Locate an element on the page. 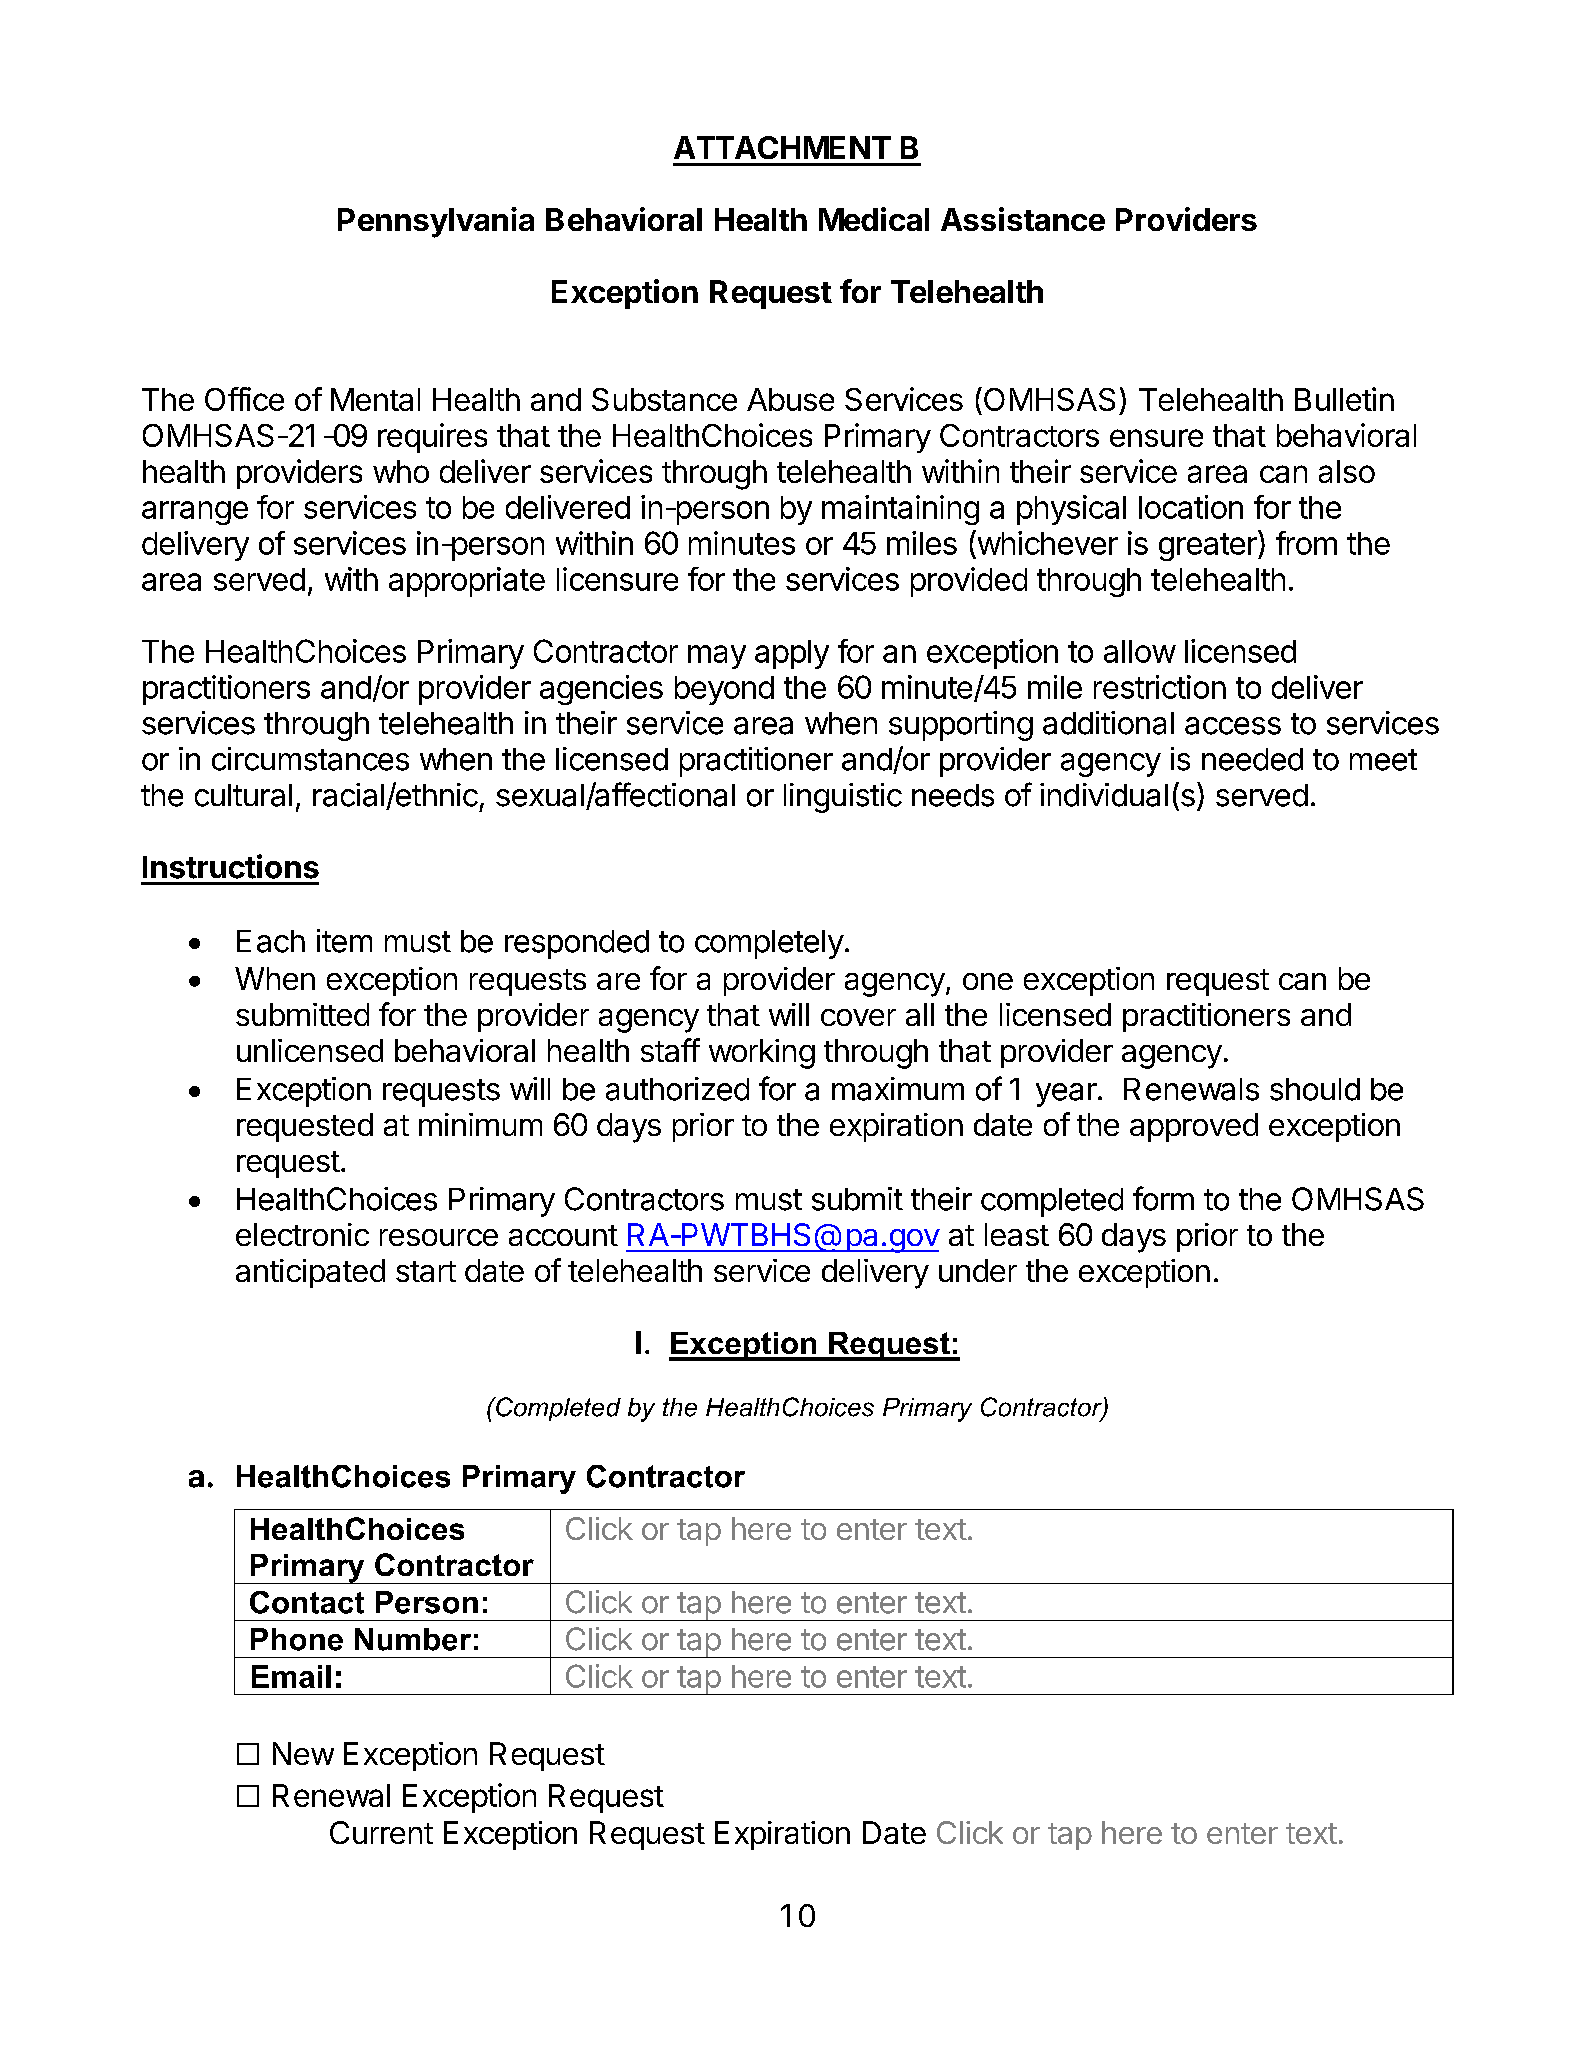  Current is located at coordinates (381, 1832).
